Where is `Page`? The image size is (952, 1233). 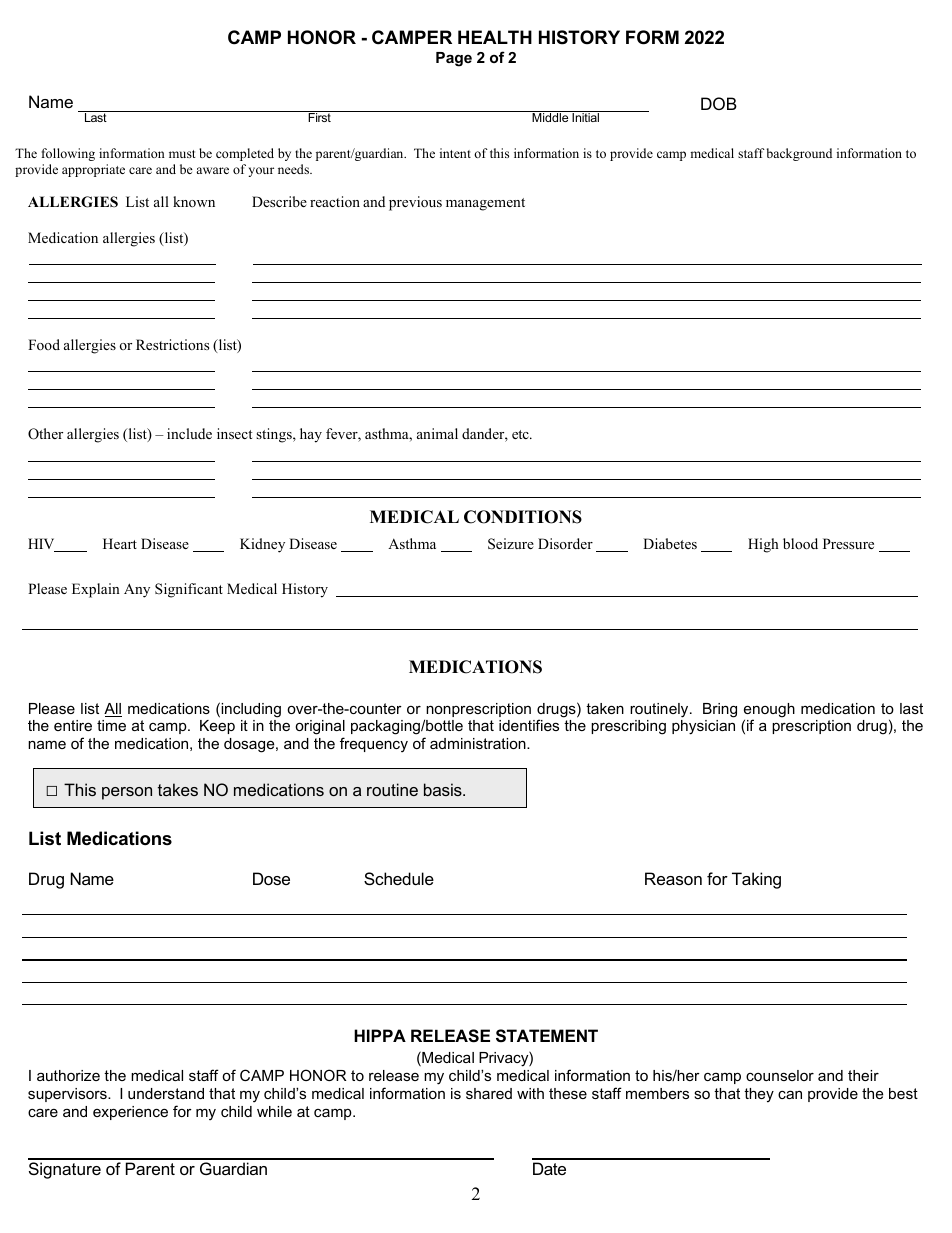 Page is located at coordinates (454, 59).
